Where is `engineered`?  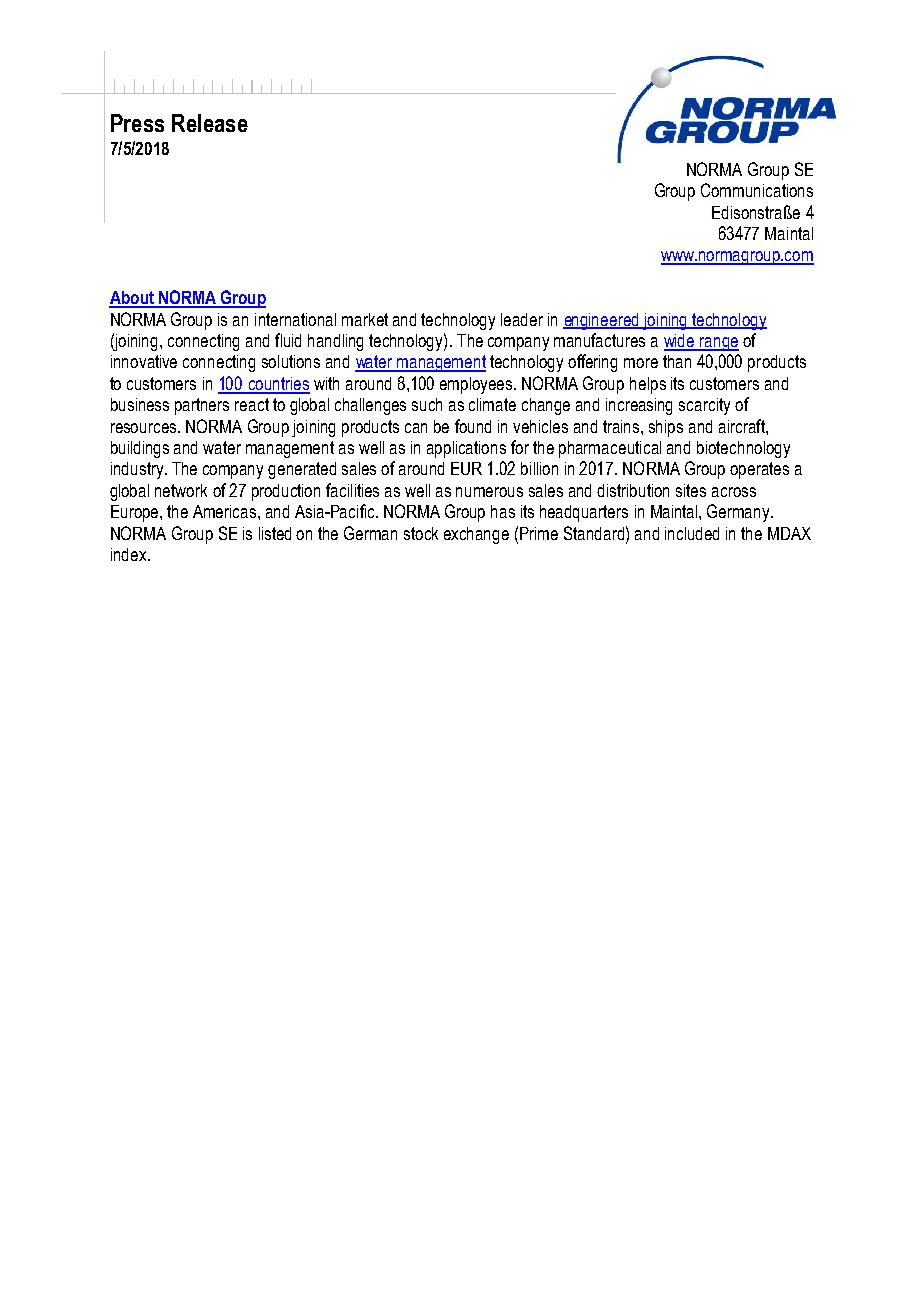 engineered is located at coordinates (602, 321).
